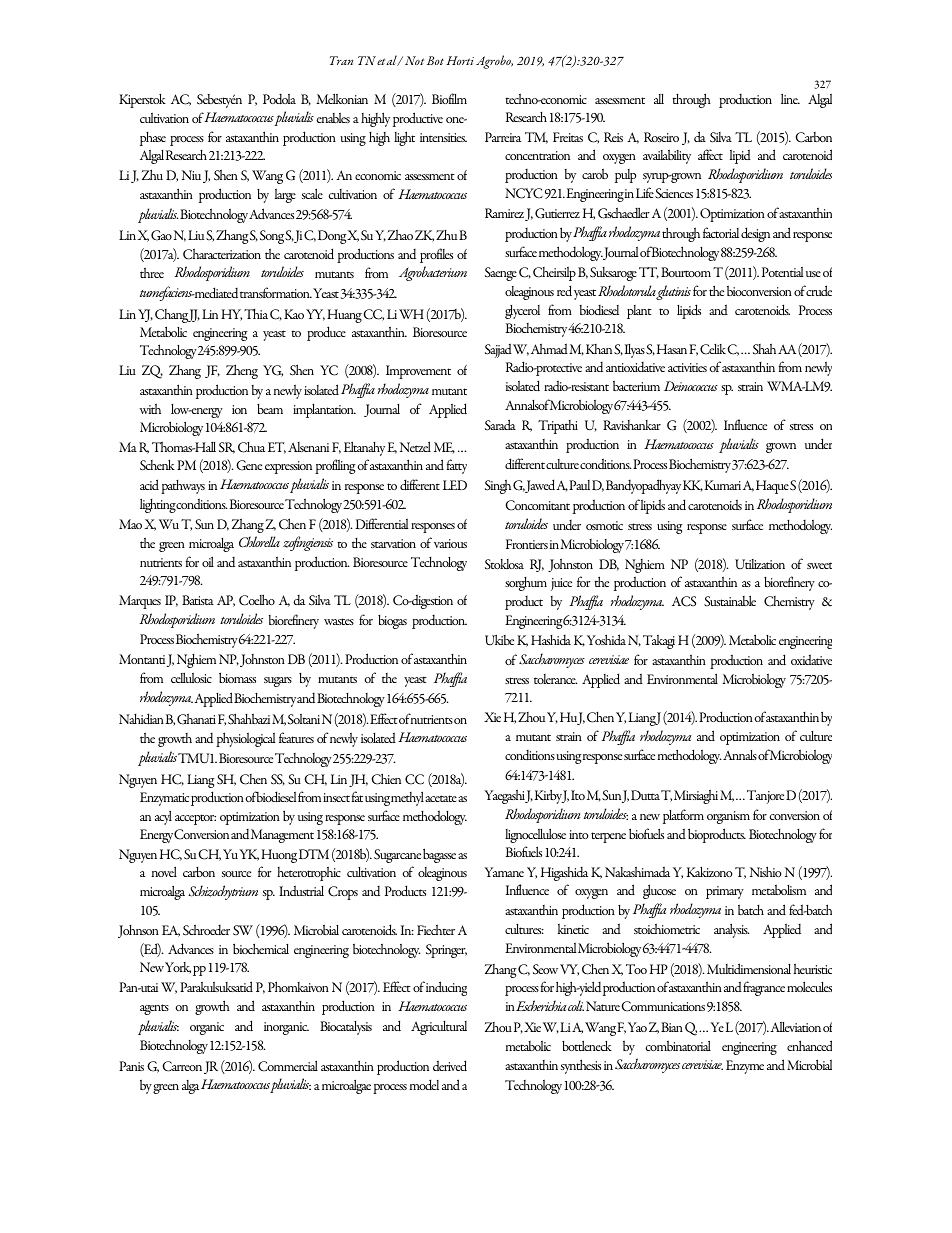 Image resolution: width=952 pixels, height=1233 pixels. I want to click on affect, so click(710, 154).
